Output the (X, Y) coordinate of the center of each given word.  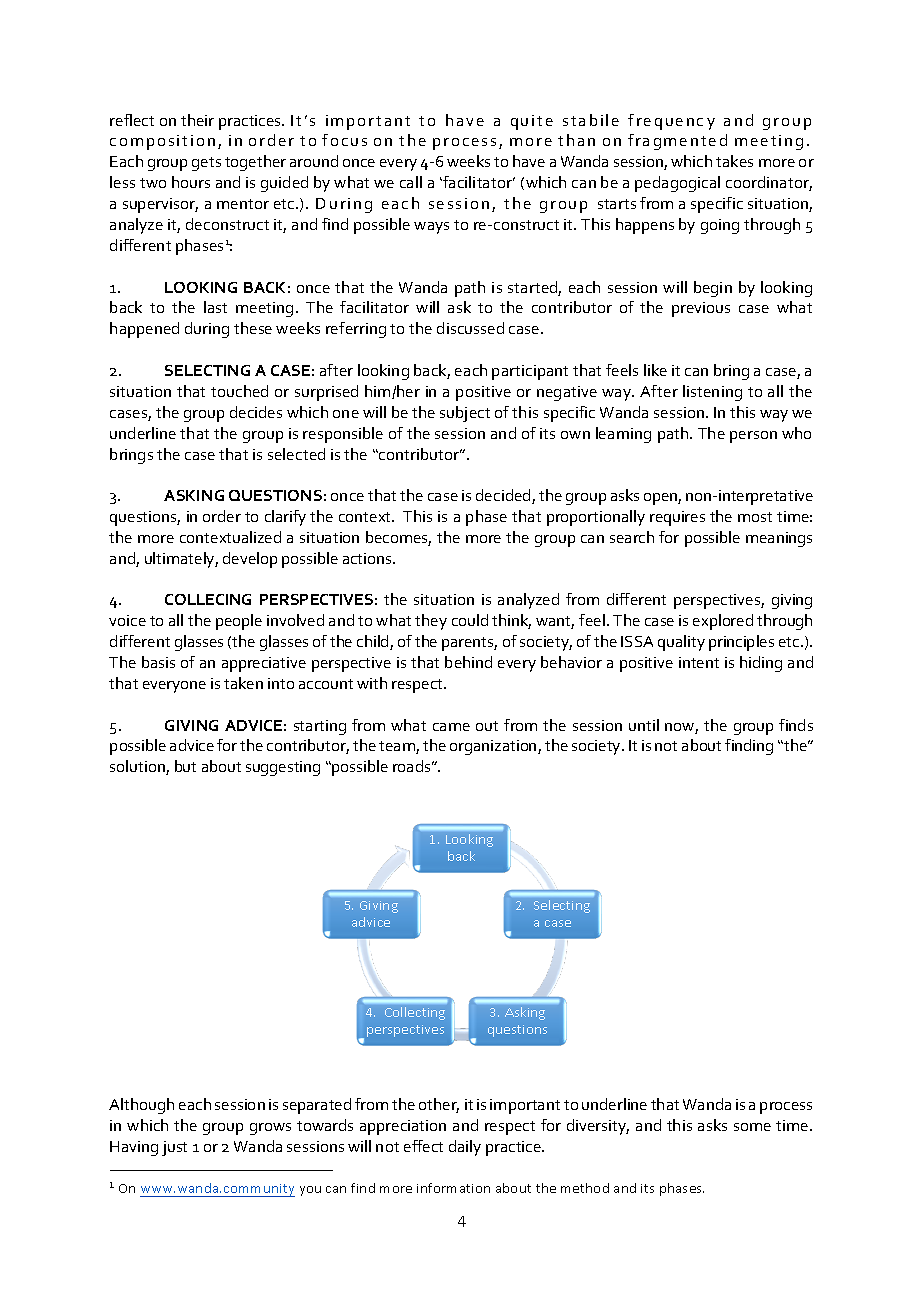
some (752, 1127)
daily (465, 1148)
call (411, 182)
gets (206, 164)
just (174, 1148)
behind (468, 662)
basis (158, 662)
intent (699, 662)
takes (734, 161)
